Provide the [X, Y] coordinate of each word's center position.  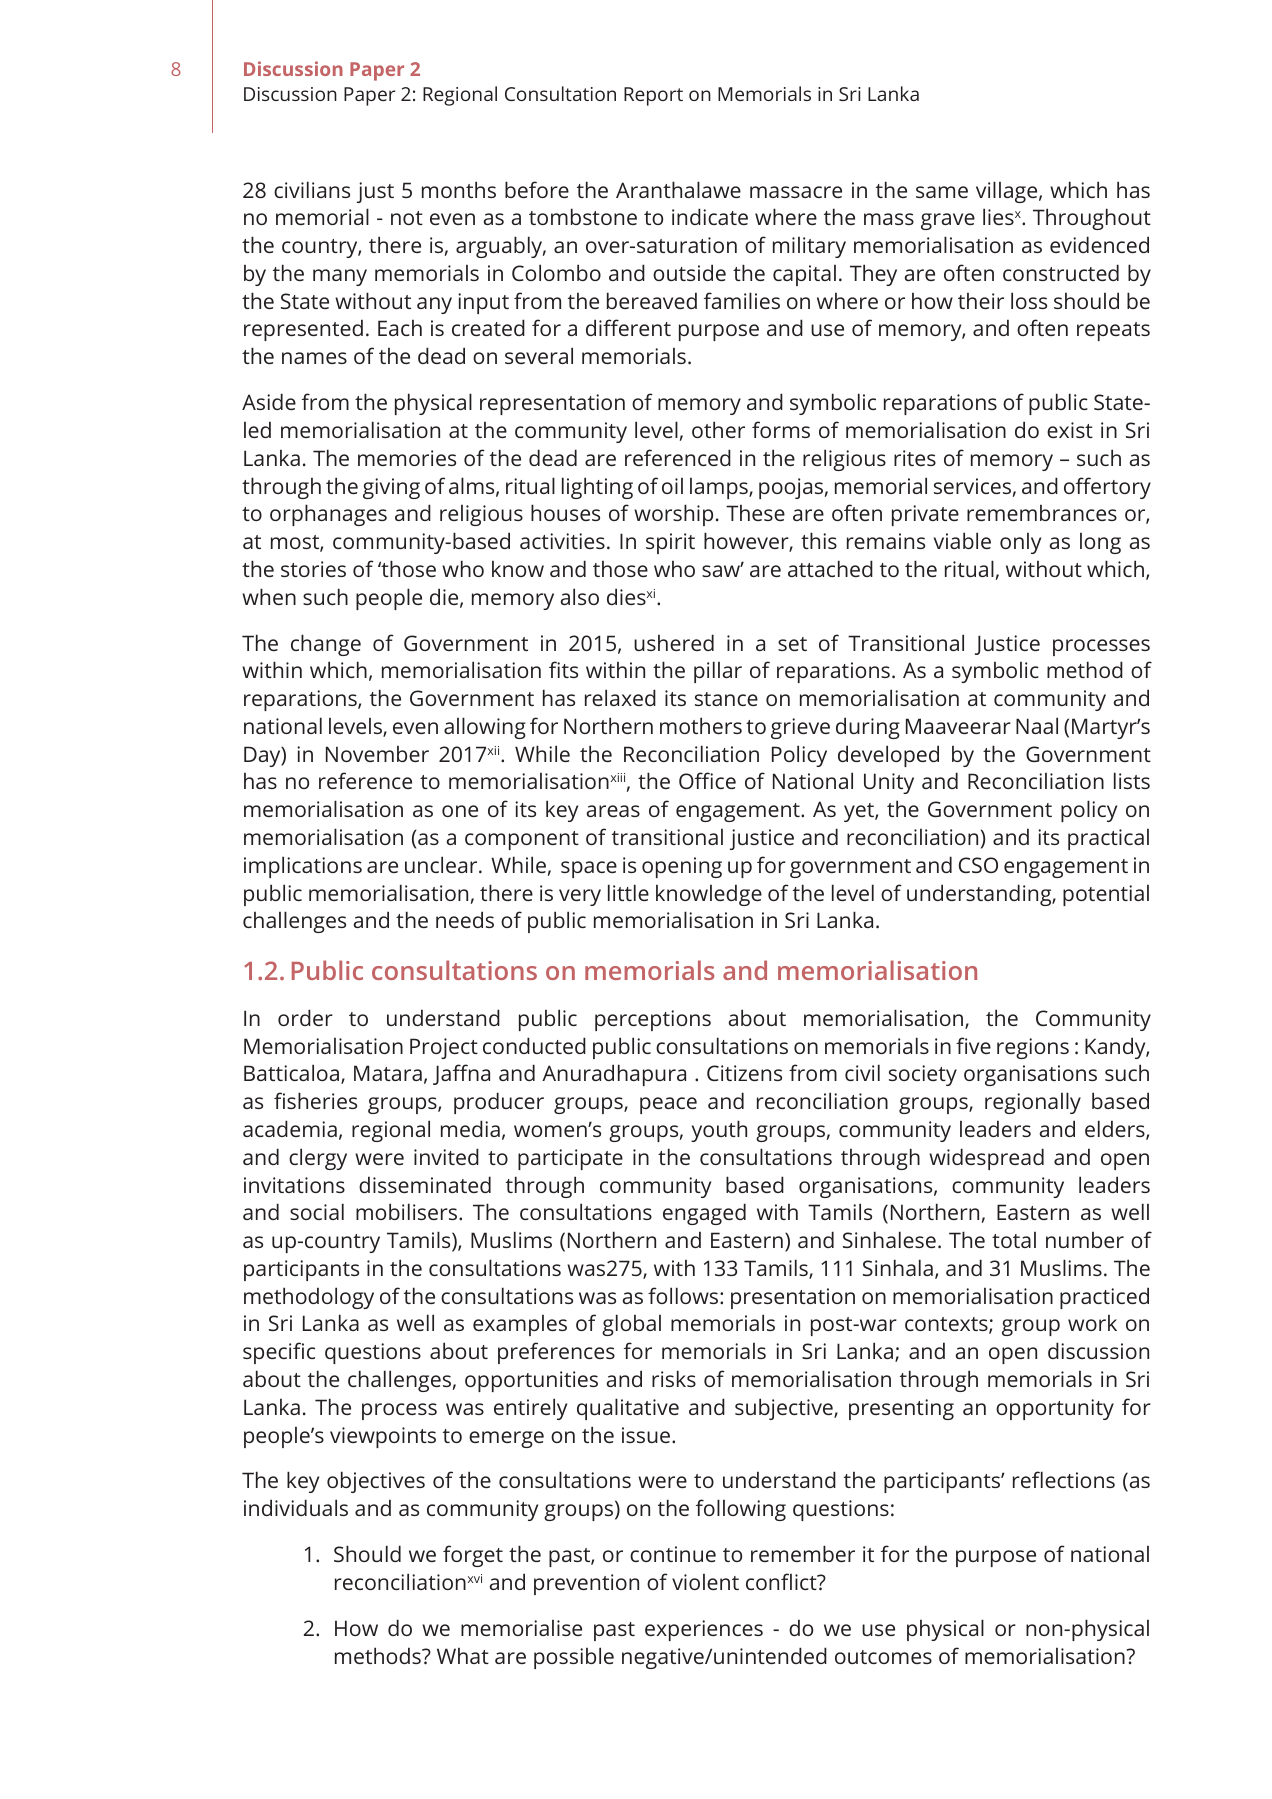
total [1014, 1240]
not [407, 218]
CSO [978, 865]
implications [303, 867]
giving [391, 488]
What [463, 1656]
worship [673, 515]
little [628, 892]
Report [653, 96]
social [317, 1211]
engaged [704, 1214]
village [1008, 192]
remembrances [1042, 513]
